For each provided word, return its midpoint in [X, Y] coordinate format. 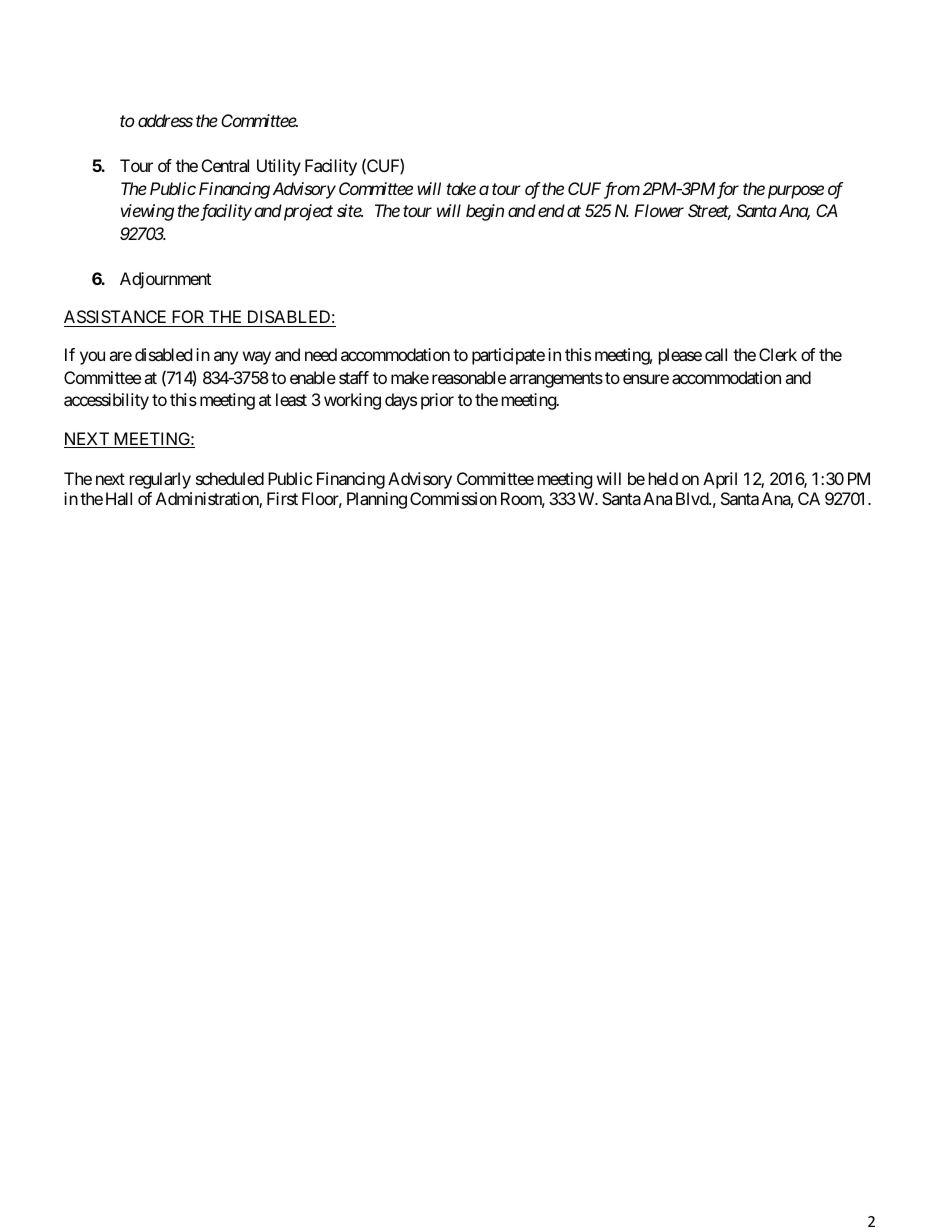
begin [485, 212]
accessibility [106, 401]
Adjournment [165, 280]
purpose [796, 192]
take [461, 188]
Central [225, 165]
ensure [646, 379]
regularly [160, 480]
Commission [453, 498]
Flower [659, 210]
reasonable [469, 377]
